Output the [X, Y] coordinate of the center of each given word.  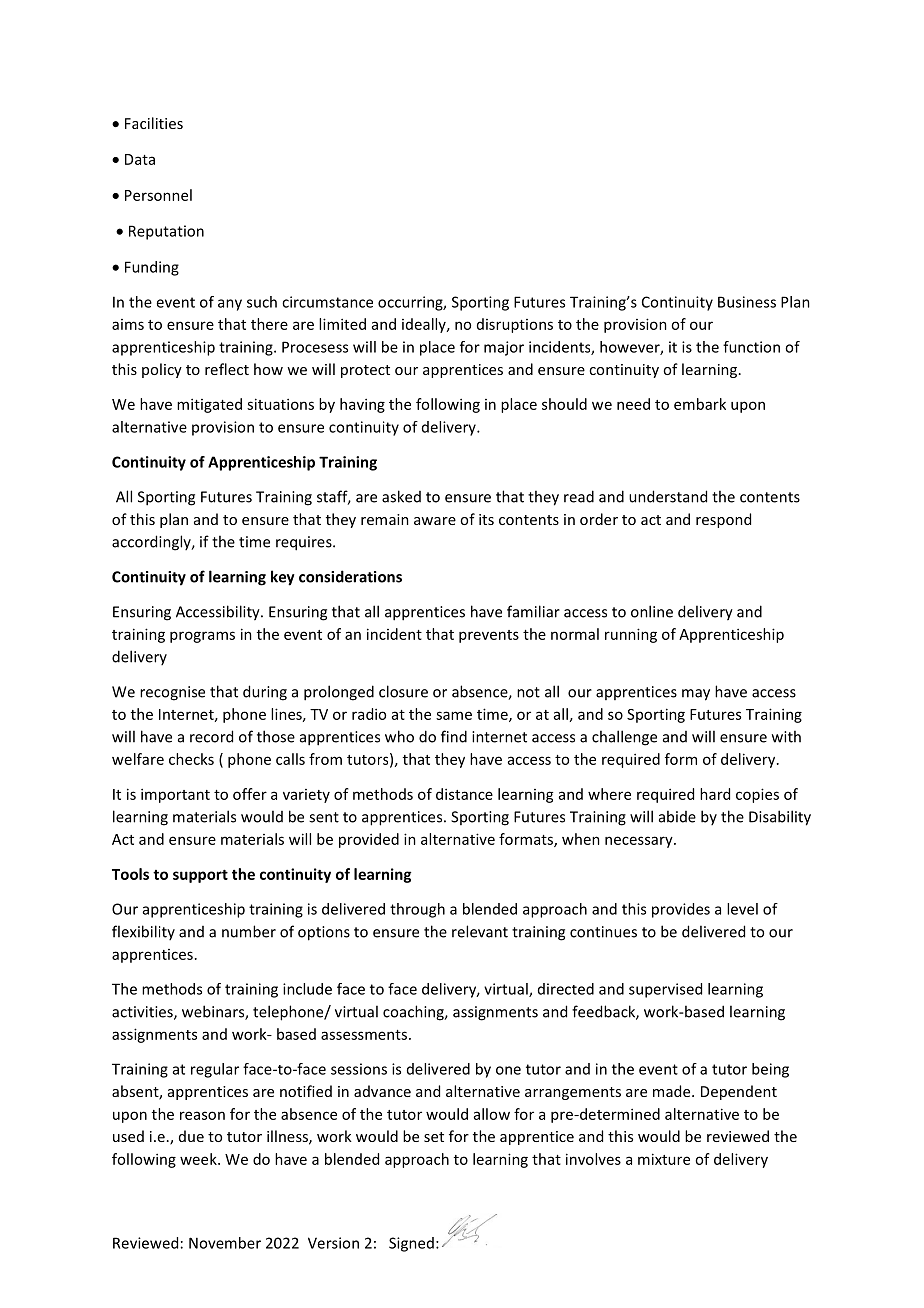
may [696, 695]
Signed [411, 1244]
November [225, 1243]
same [454, 715]
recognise [172, 693]
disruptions [515, 325]
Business [747, 302]
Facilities [154, 123]
